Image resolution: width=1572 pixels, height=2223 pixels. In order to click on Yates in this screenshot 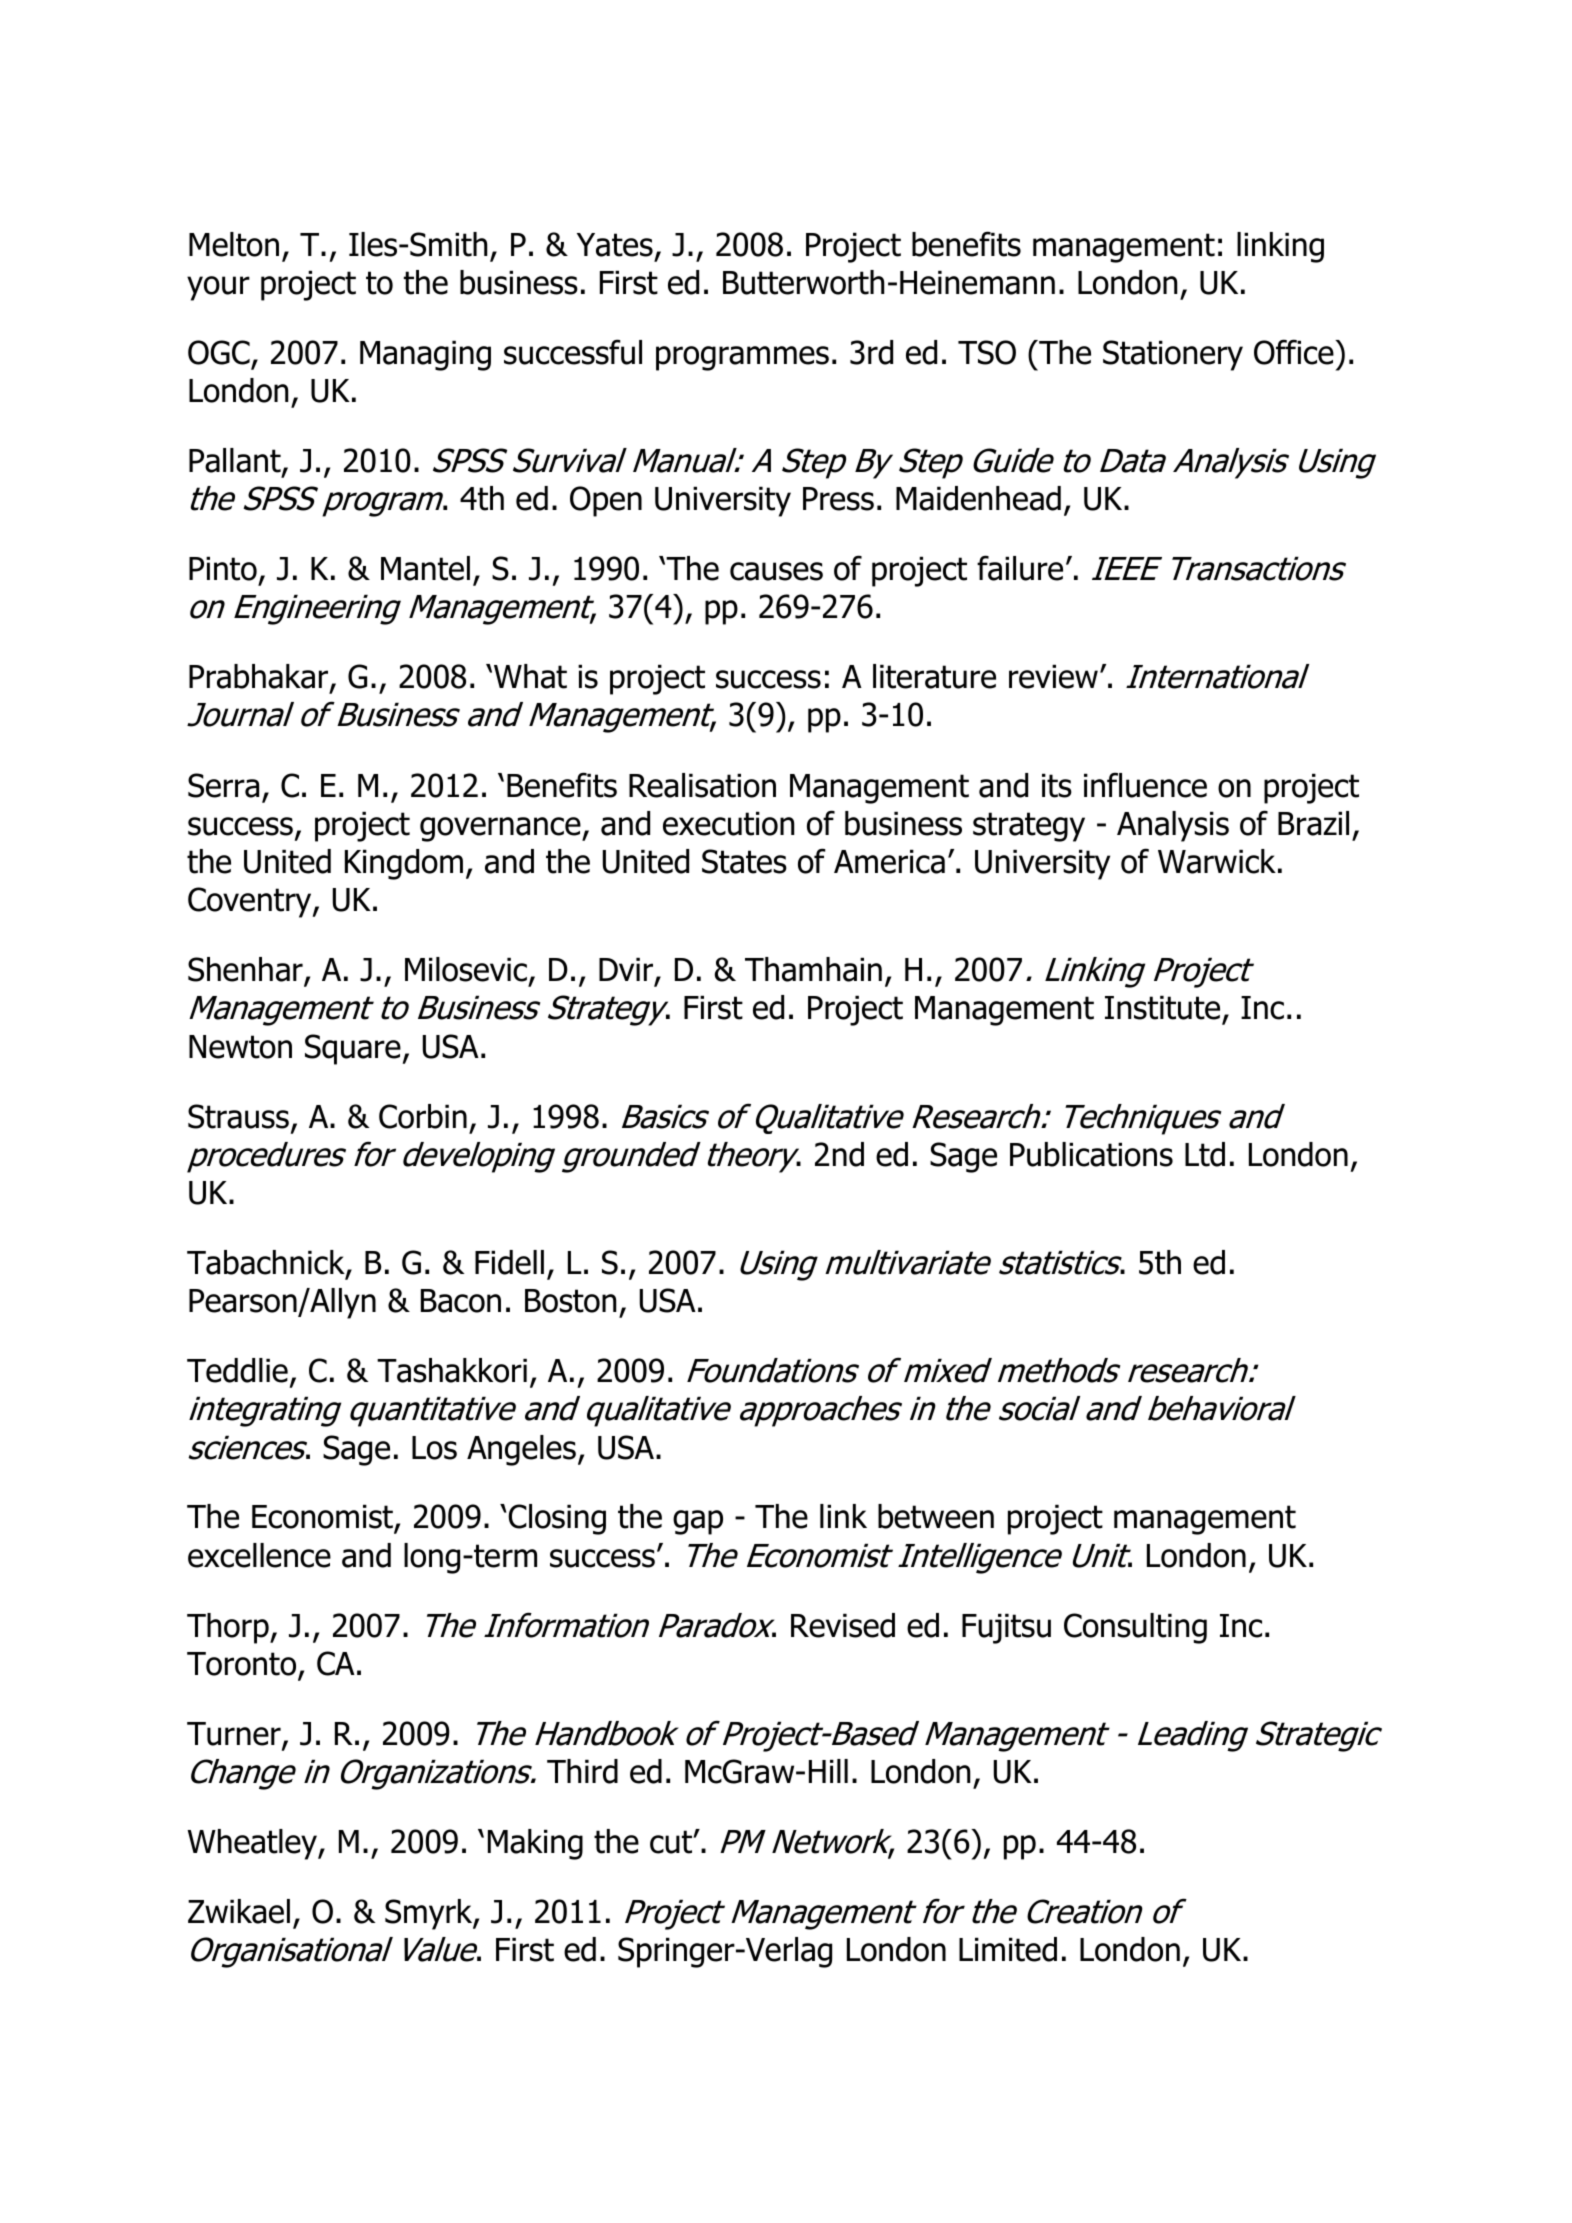, I will do `click(615, 245)`.
